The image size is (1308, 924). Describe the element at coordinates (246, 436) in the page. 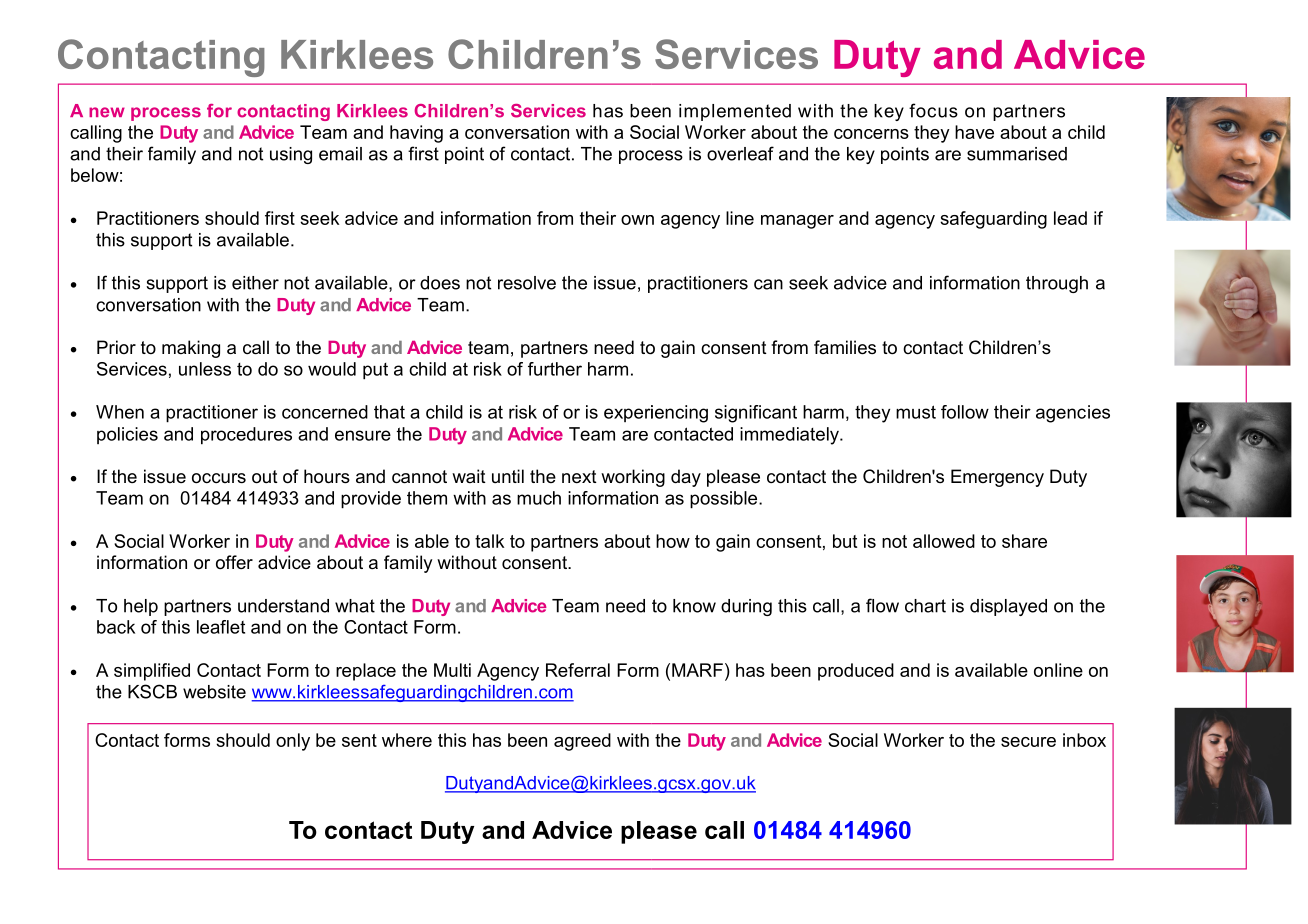

I see `procedures` at that location.
